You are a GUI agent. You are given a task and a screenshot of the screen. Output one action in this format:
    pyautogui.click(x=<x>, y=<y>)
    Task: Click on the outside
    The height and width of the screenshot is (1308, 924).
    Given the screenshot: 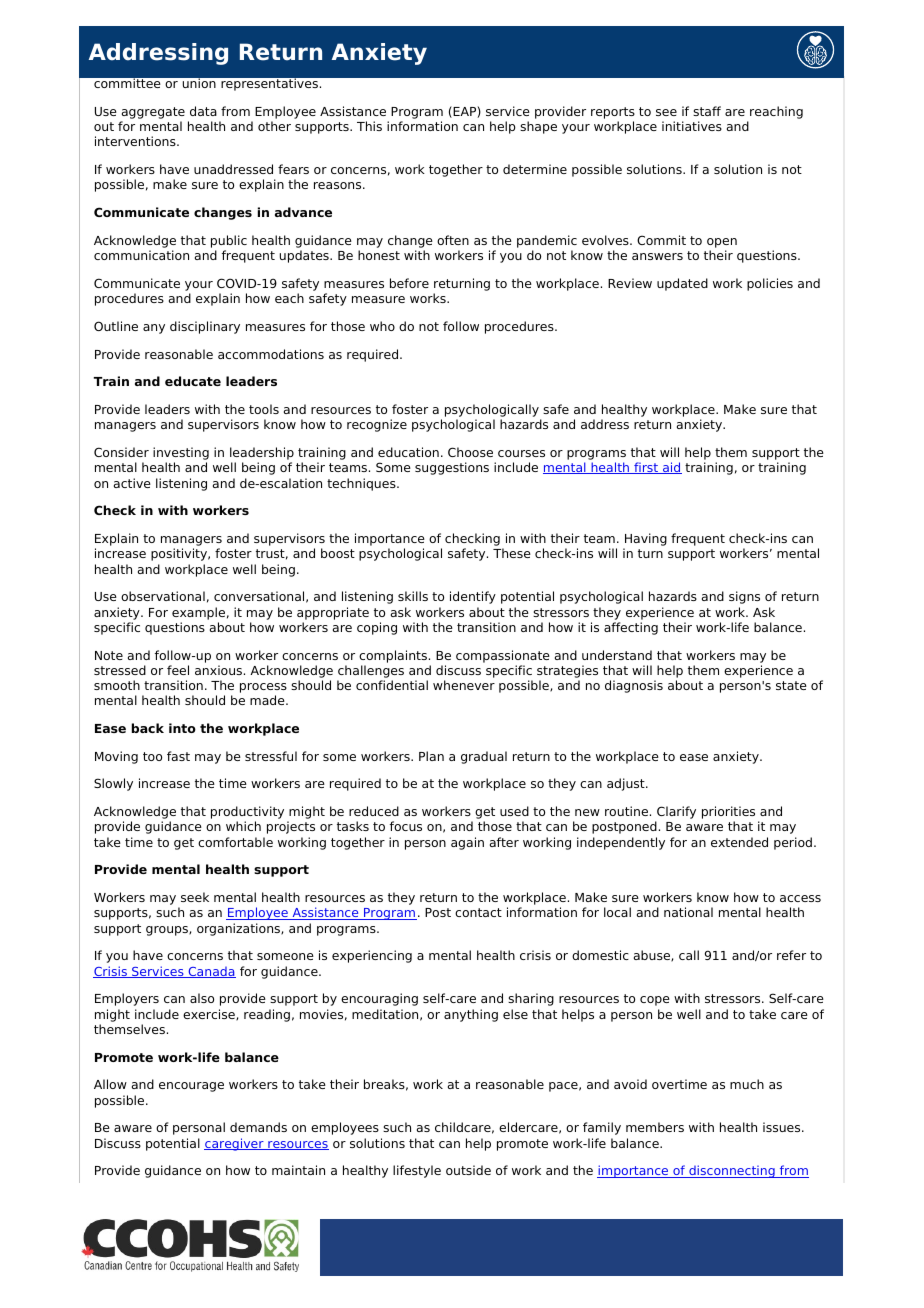 What is the action you would take?
    pyautogui.click(x=468, y=1170)
